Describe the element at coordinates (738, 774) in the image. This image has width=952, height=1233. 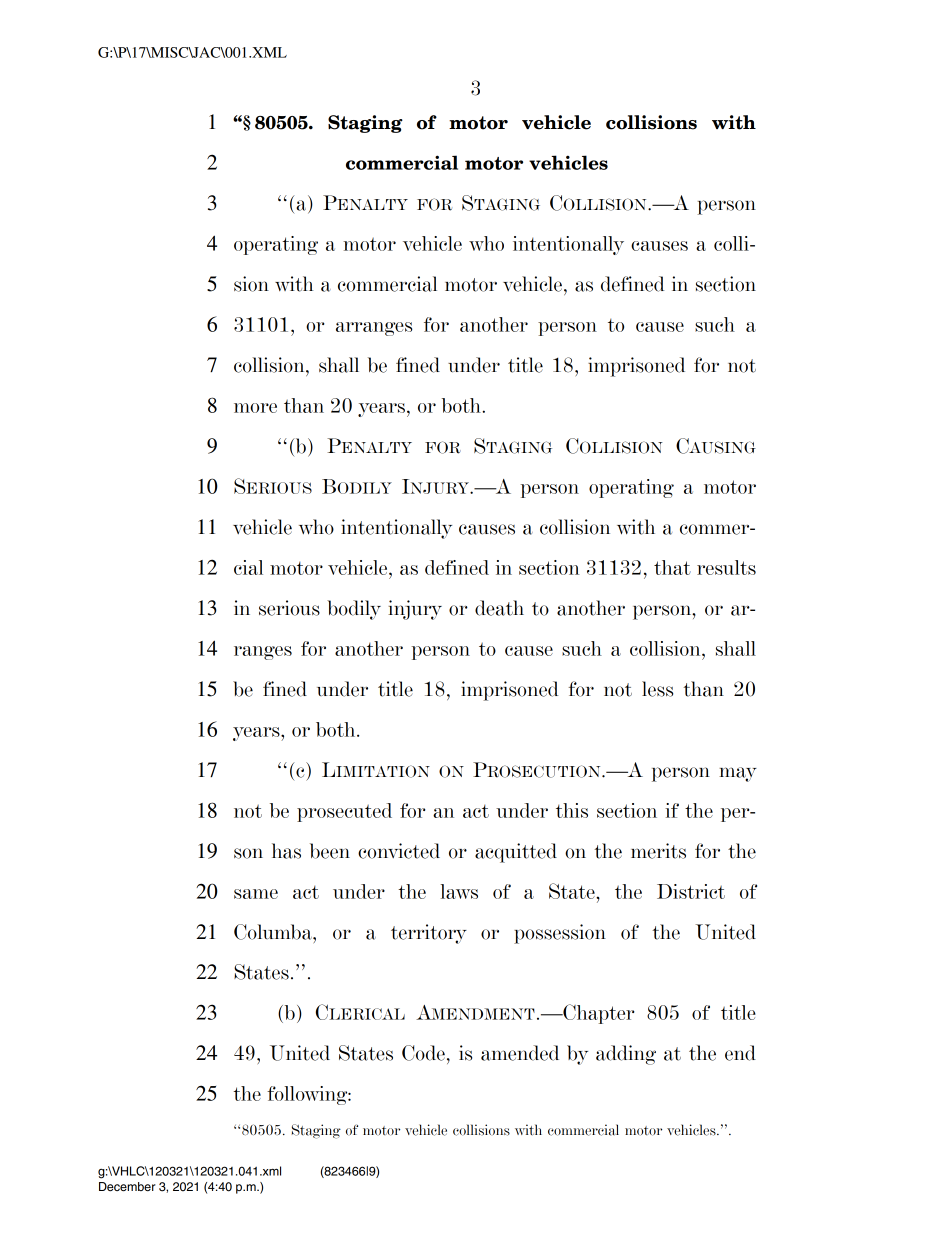
I see `may` at that location.
